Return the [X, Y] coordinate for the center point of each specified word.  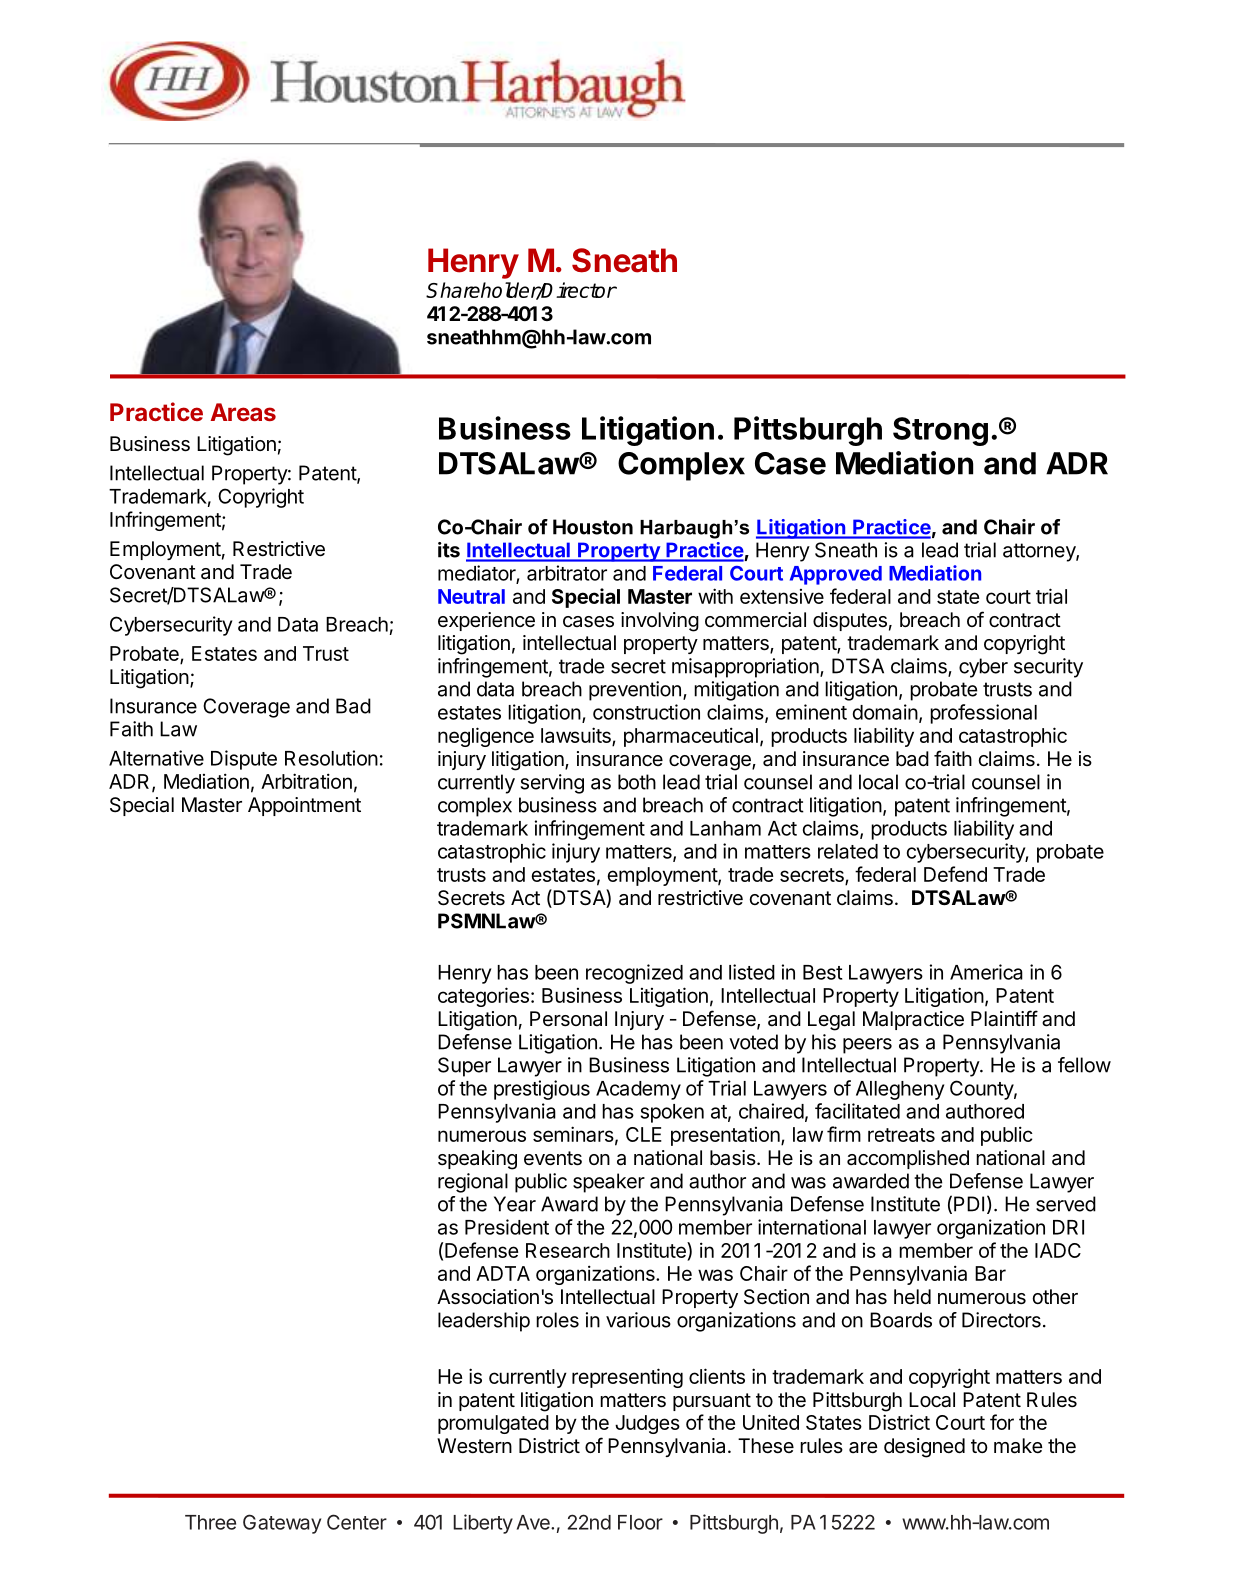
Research [568, 1250]
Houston [593, 527]
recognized [634, 974]
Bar [990, 1273]
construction [646, 712]
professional [983, 714]
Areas [243, 412]
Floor [640, 1522]
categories [483, 997]
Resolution [331, 758]
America [986, 972]
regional [473, 1183]
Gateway [282, 1524]
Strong [940, 431]
